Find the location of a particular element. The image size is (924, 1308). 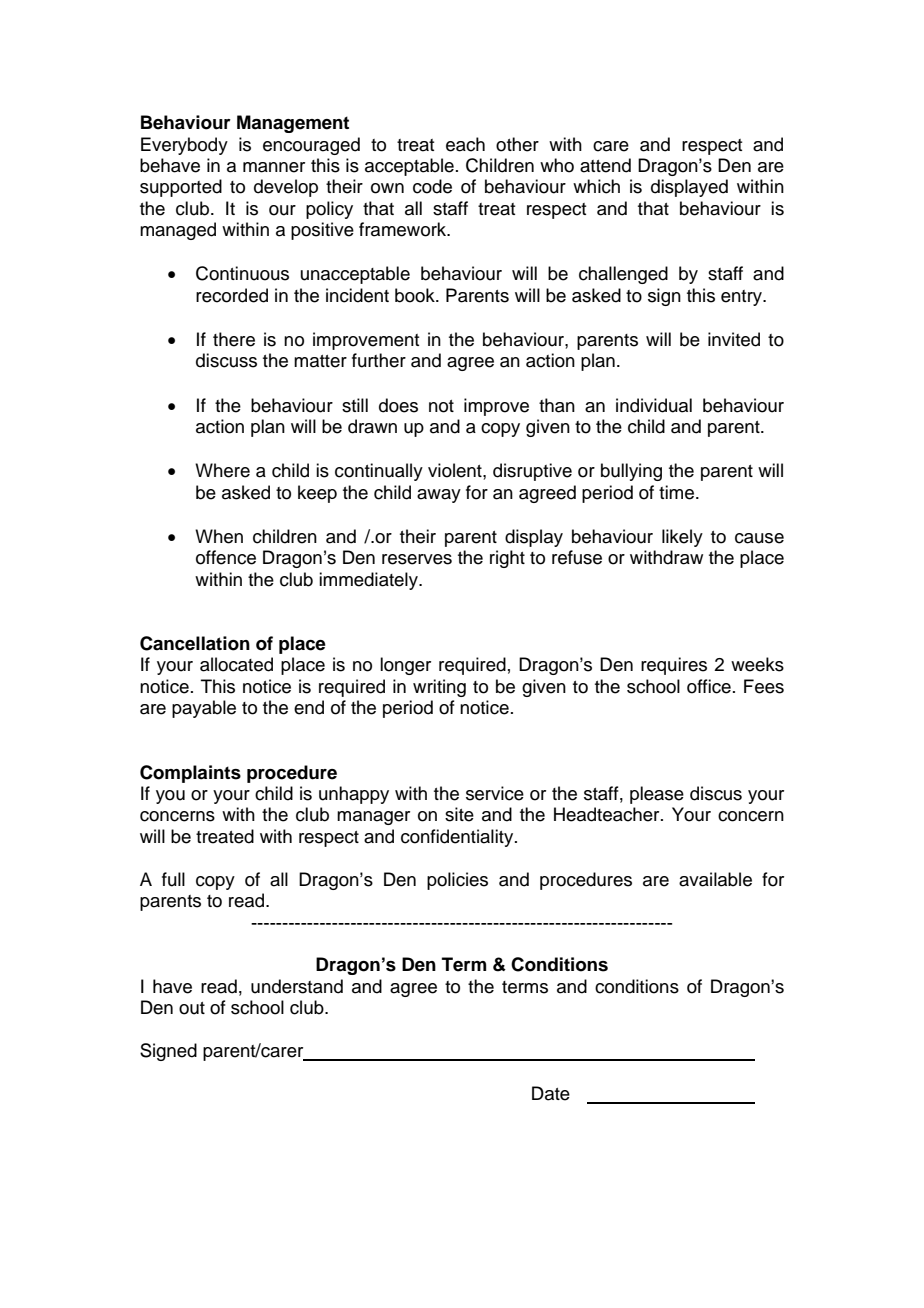

other is located at coordinates (517, 144).
